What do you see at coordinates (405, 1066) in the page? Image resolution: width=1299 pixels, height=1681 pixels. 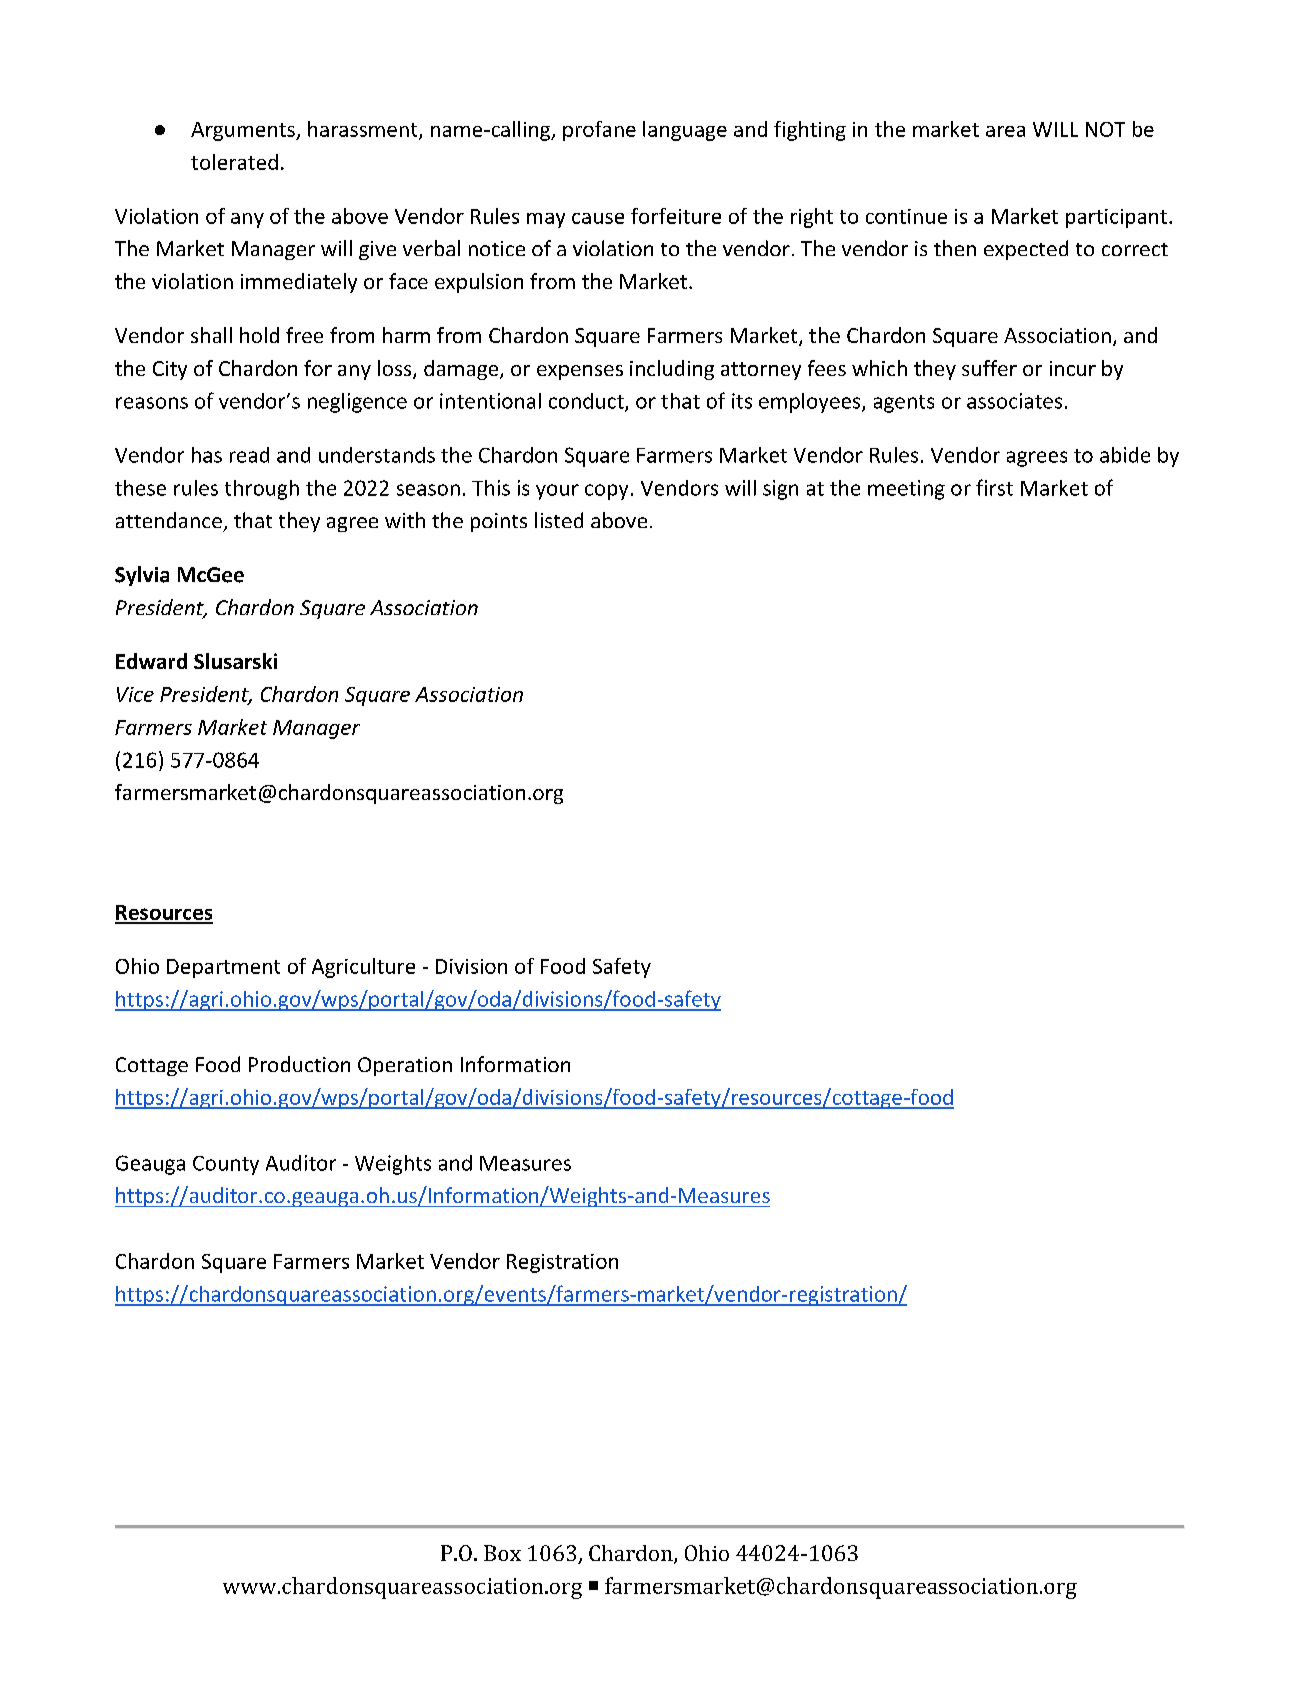 I see `Operation` at bounding box center [405, 1066].
